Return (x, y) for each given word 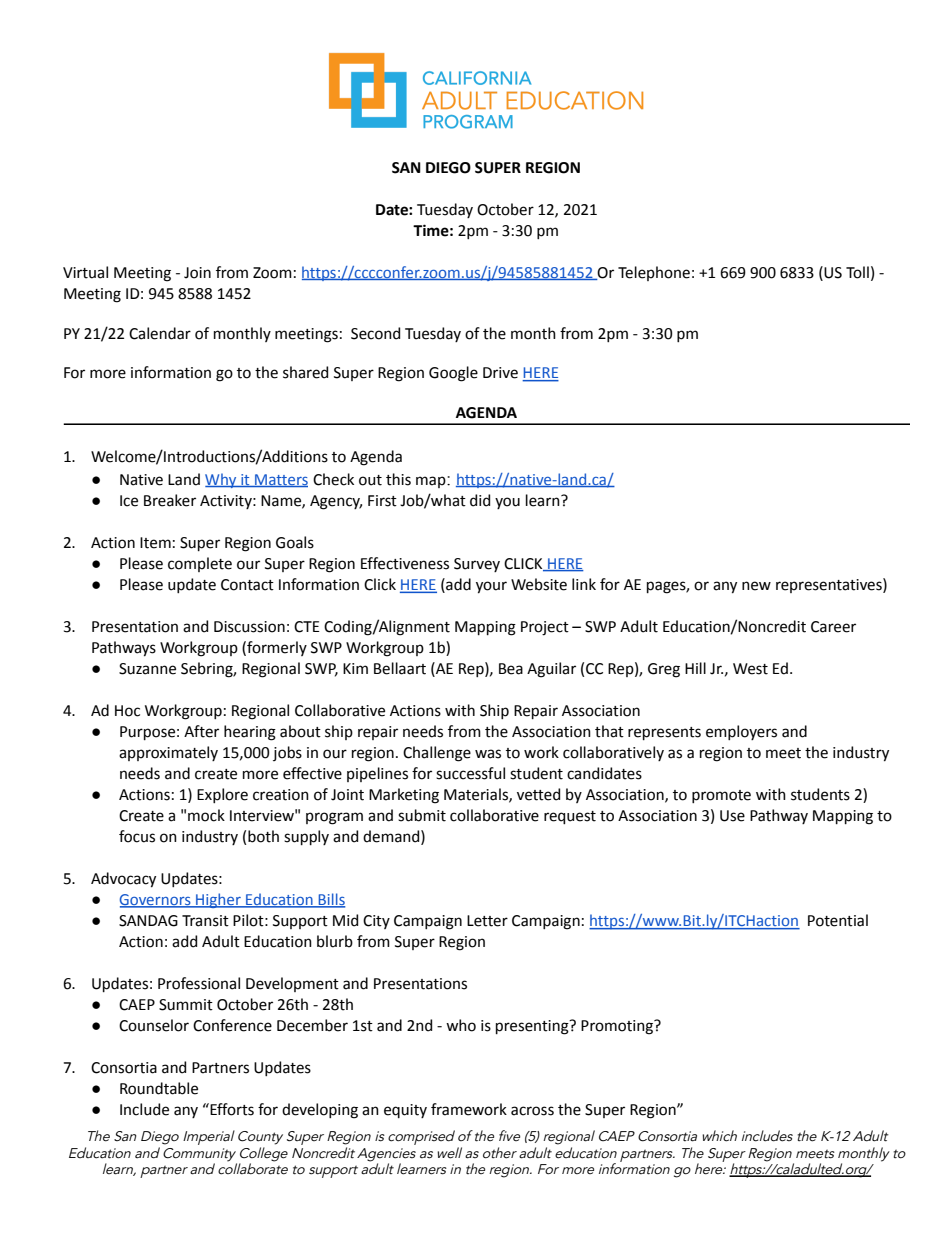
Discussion (249, 627)
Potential (838, 920)
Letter (487, 921)
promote (721, 796)
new (756, 586)
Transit (205, 921)
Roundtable (159, 1088)
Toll (857, 272)
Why (222, 480)
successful (470, 773)
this (398, 479)
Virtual (85, 272)
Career (833, 627)
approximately (168, 753)
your (491, 587)
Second (375, 333)
